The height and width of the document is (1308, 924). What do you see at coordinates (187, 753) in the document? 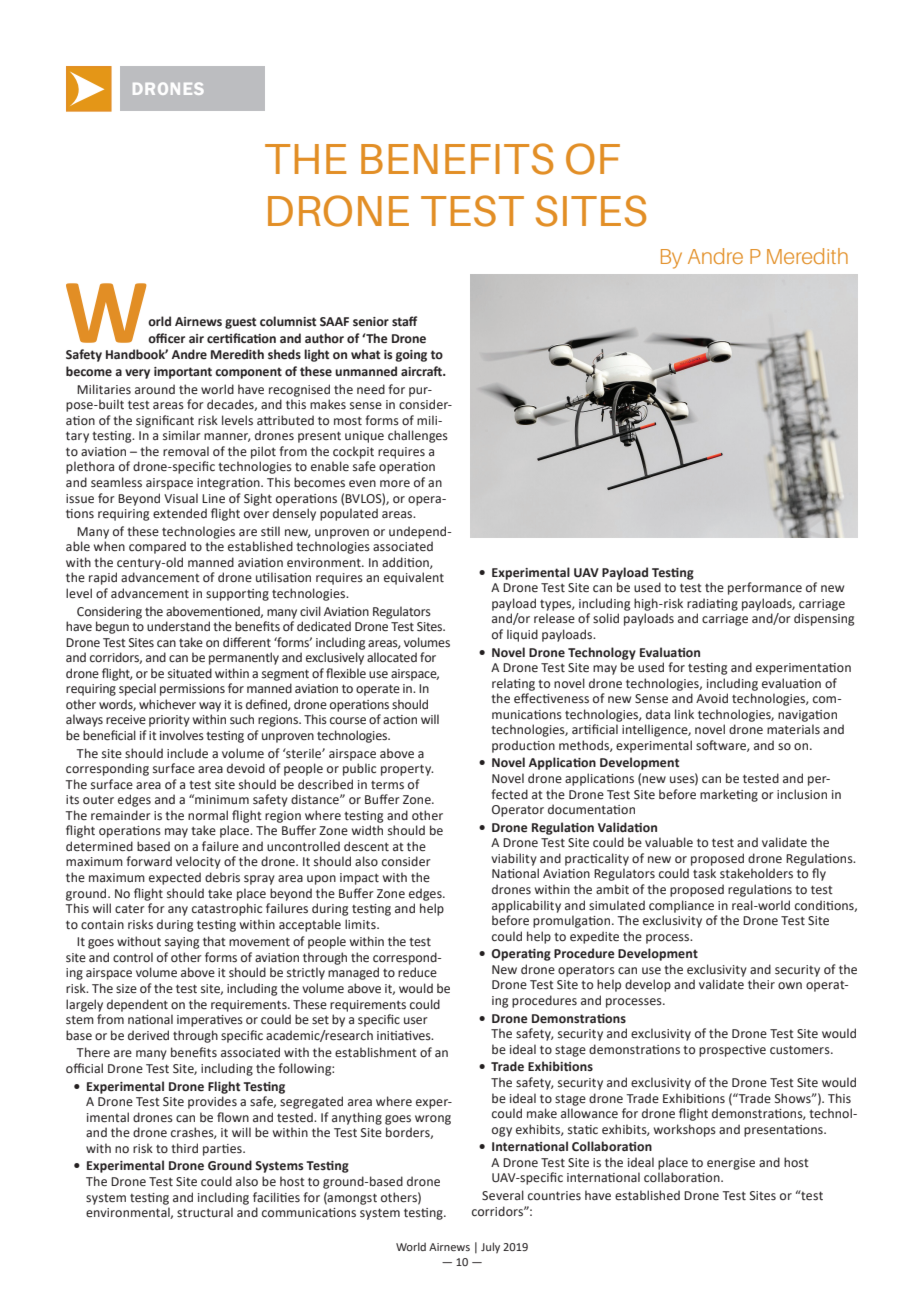
I see `include` at bounding box center [187, 753].
